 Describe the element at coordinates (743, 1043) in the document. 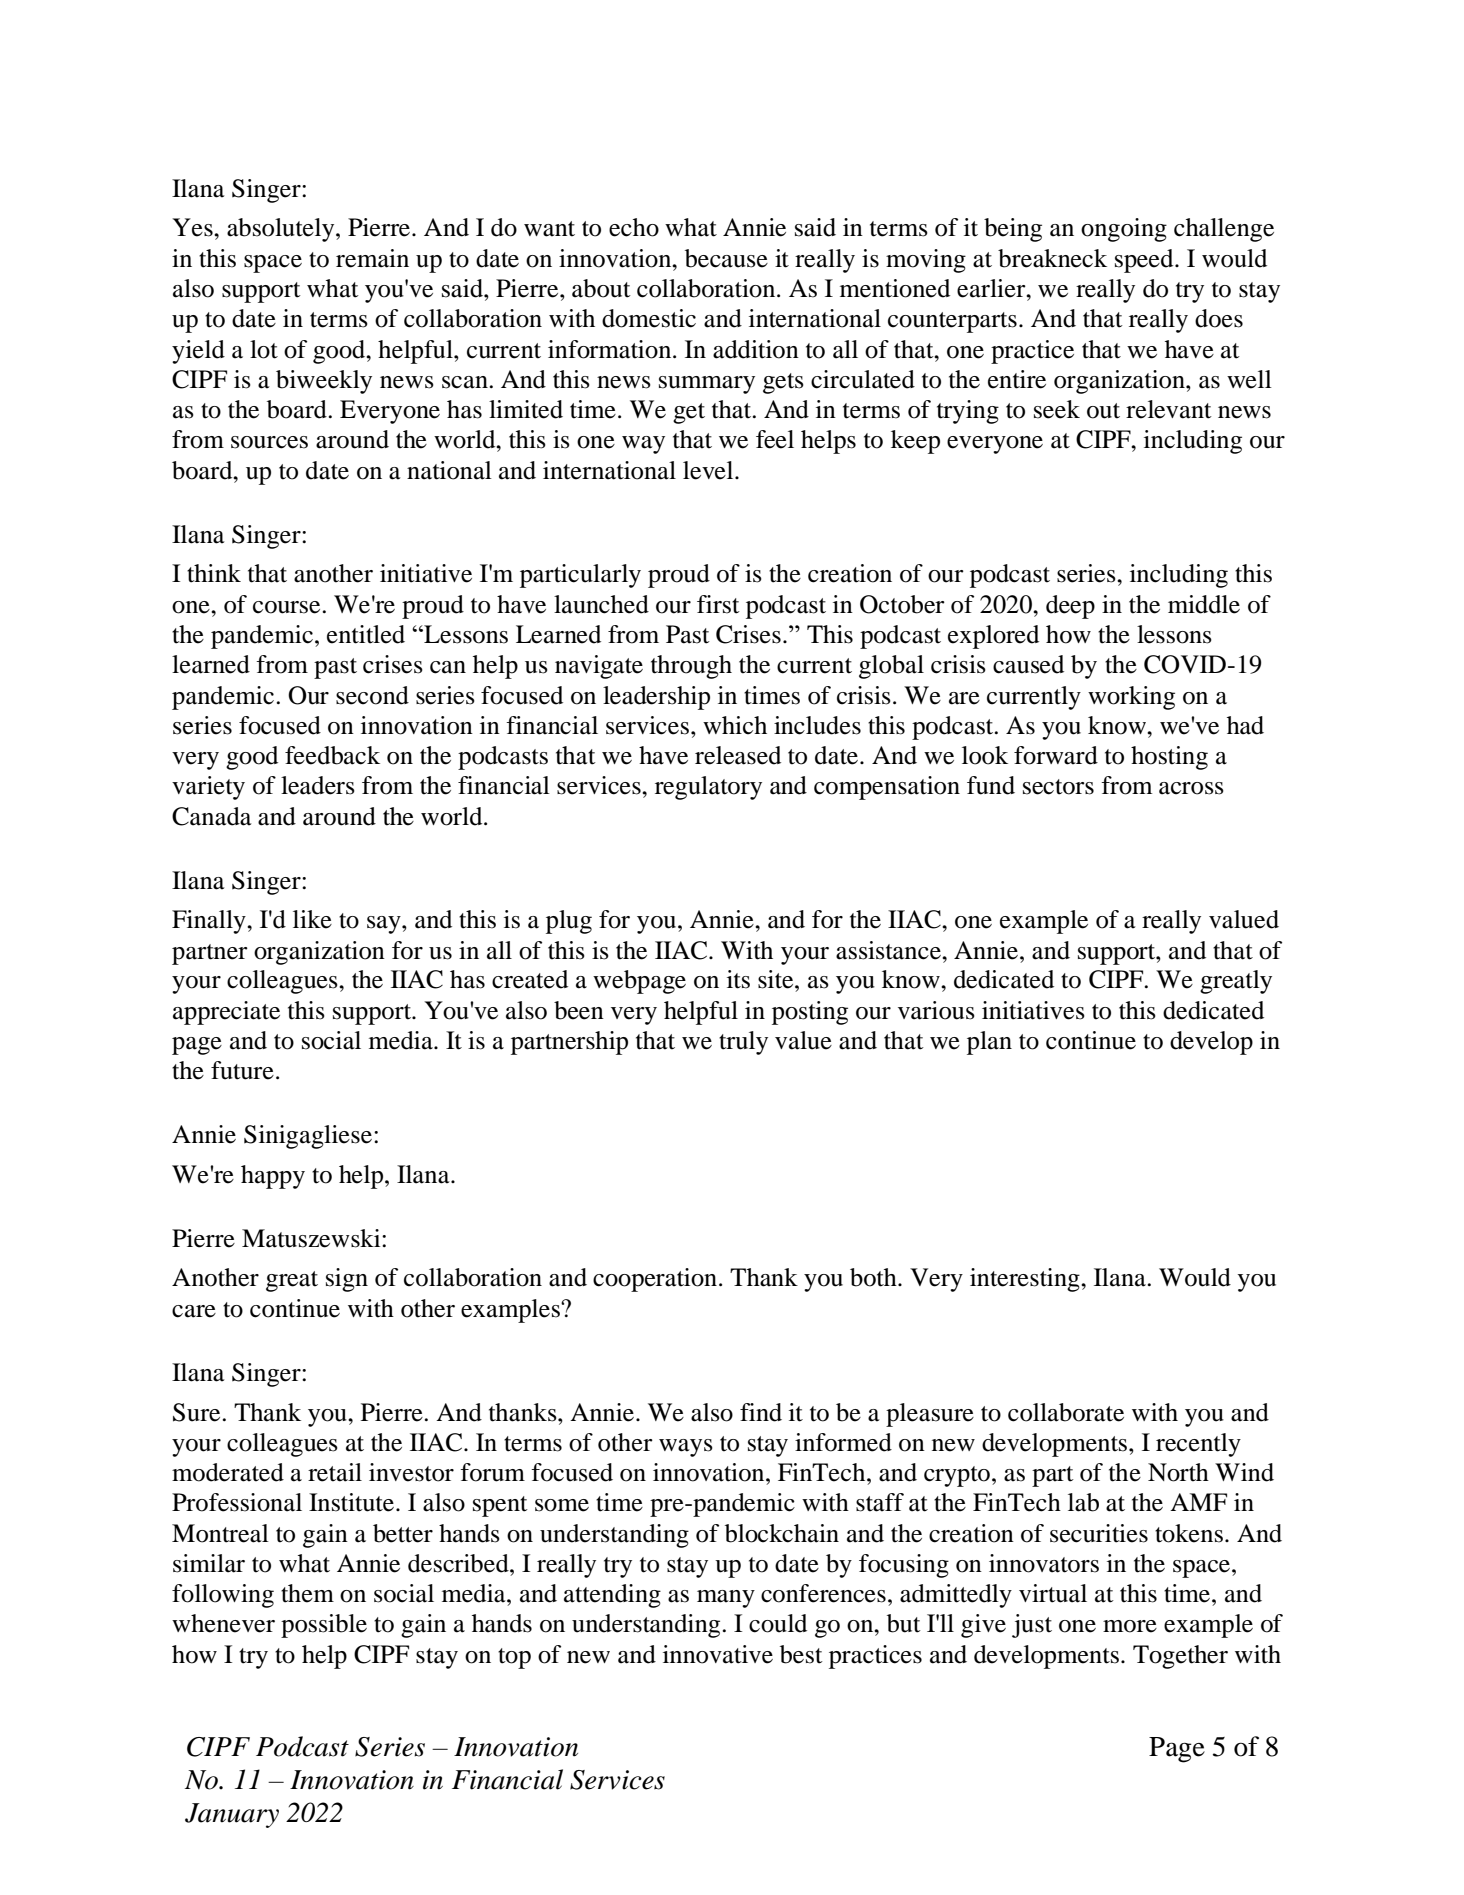

I see `truly` at that location.
